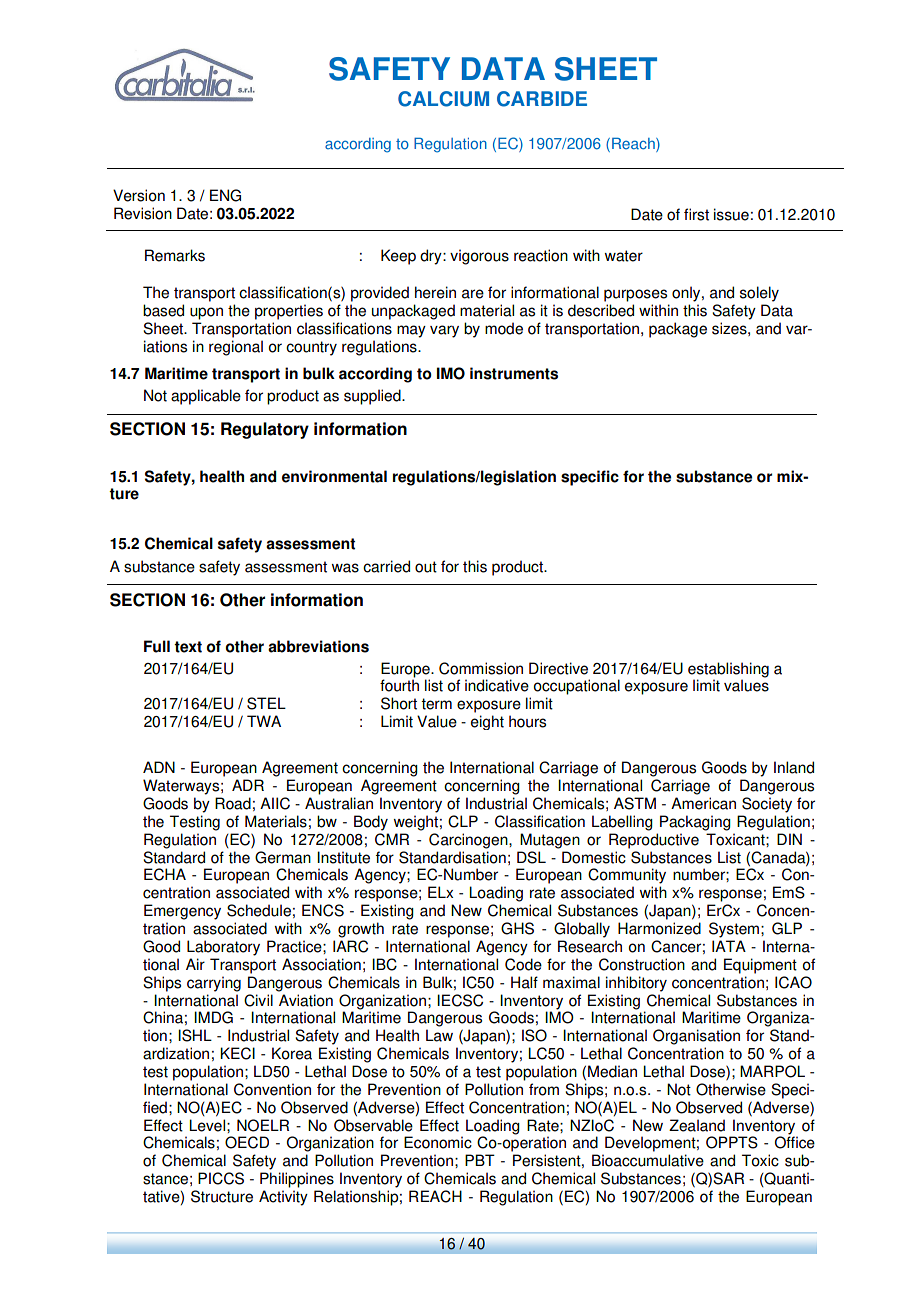 Image resolution: width=924 pixels, height=1308 pixels. I want to click on issue, so click(731, 214).
